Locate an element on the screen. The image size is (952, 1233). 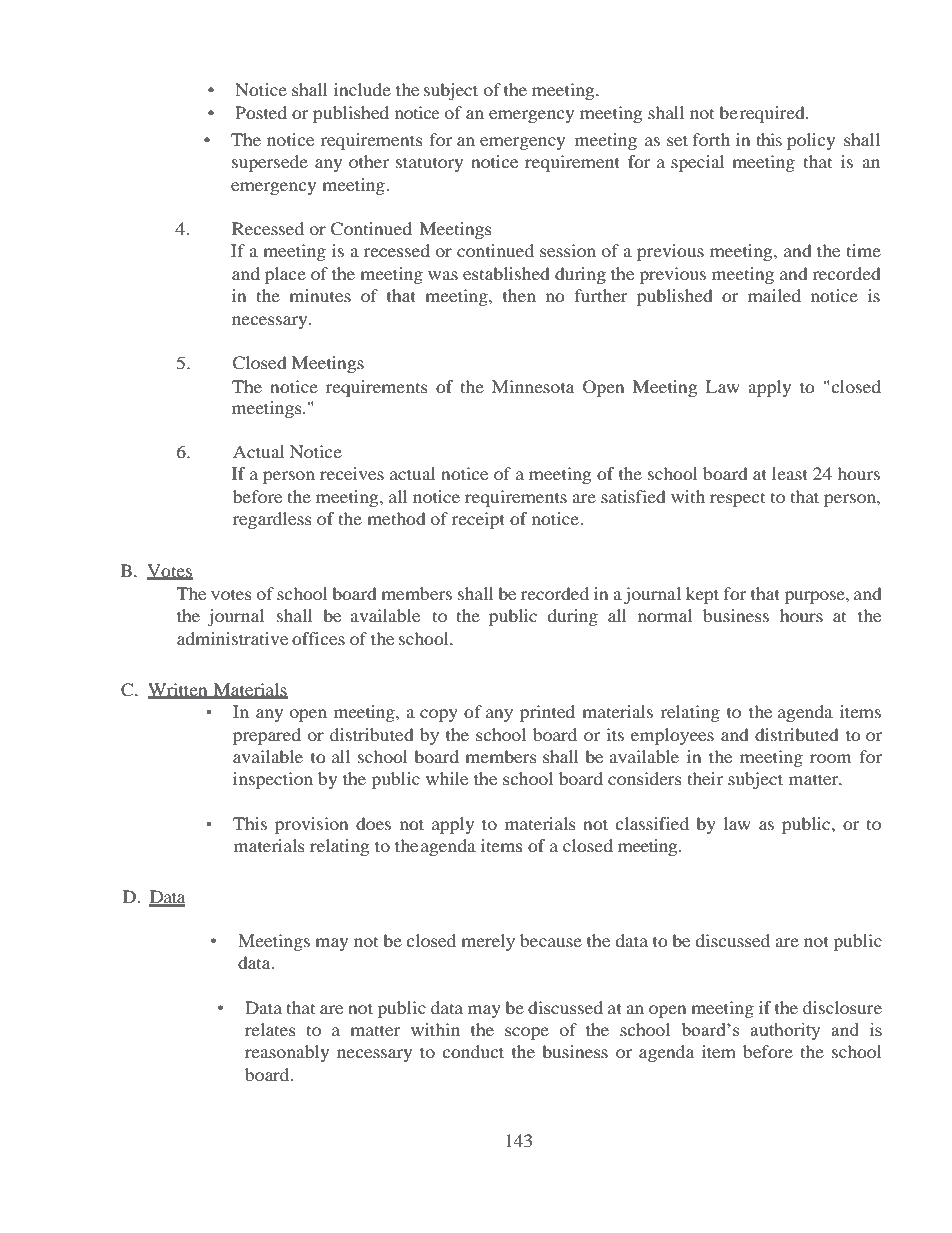
their is located at coordinates (705, 778).
